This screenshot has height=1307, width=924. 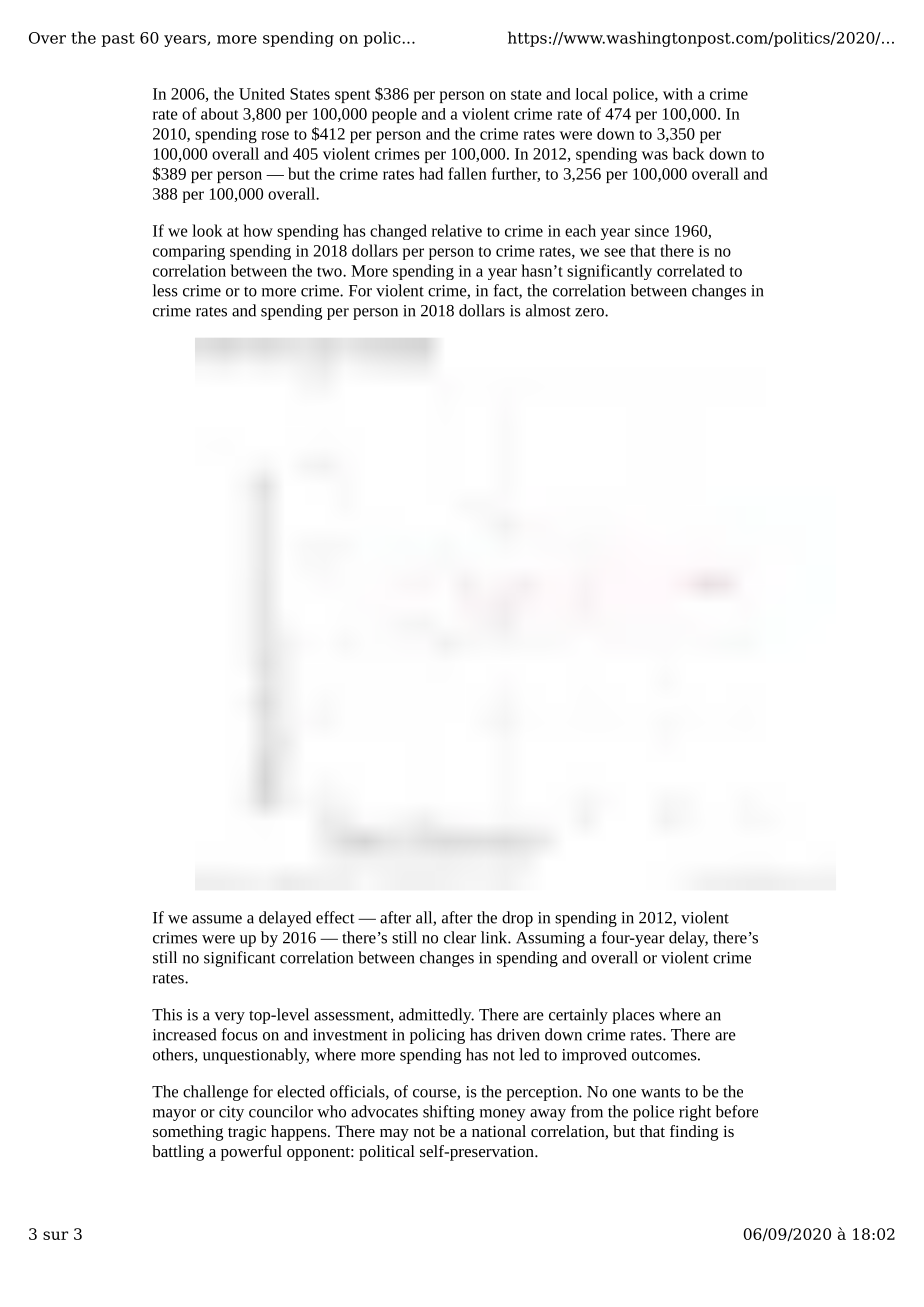 I want to click on effect, so click(x=335, y=917).
